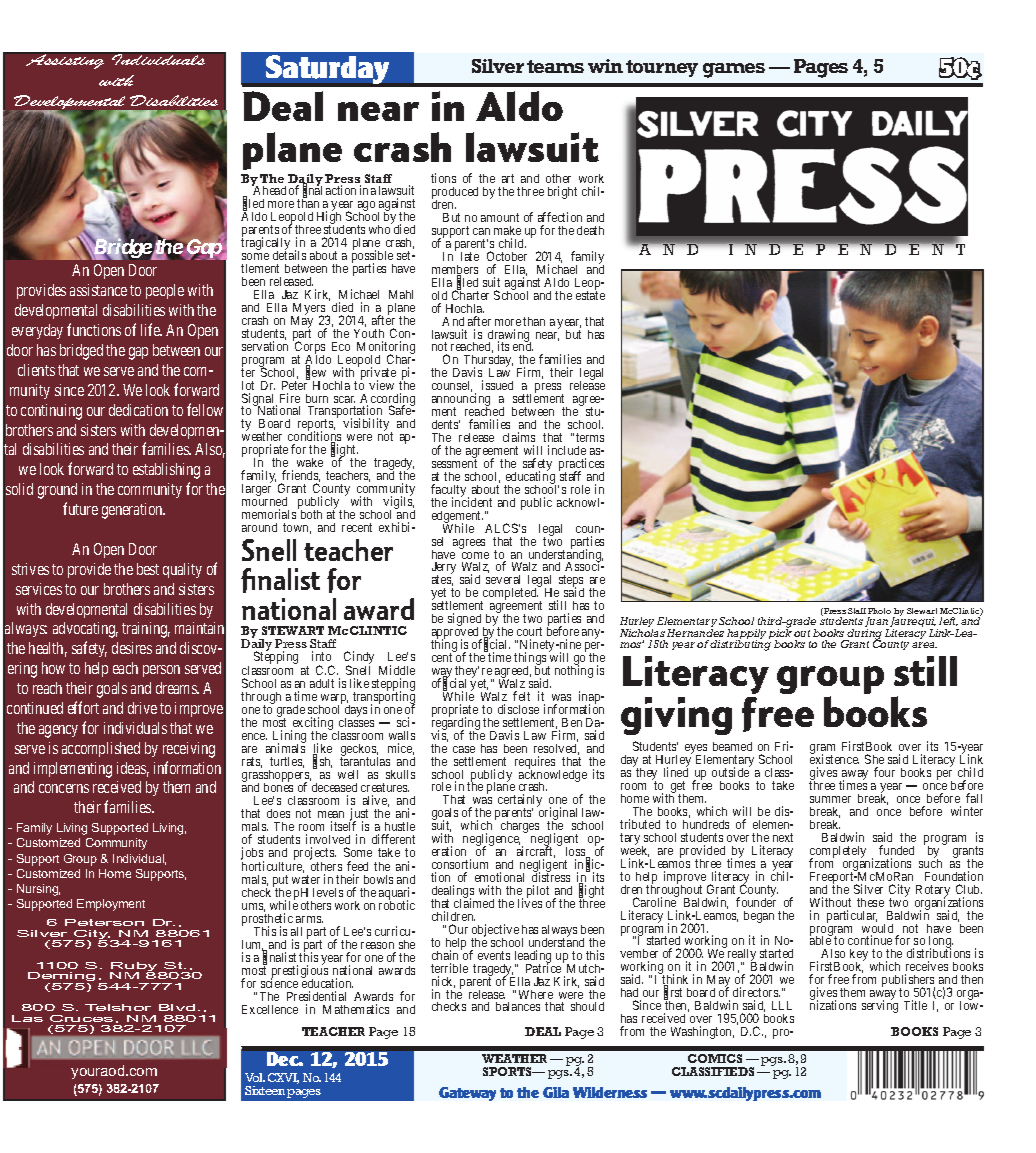  Describe the element at coordinates (734, 70) in the screenshot. I see `games` at that location.
